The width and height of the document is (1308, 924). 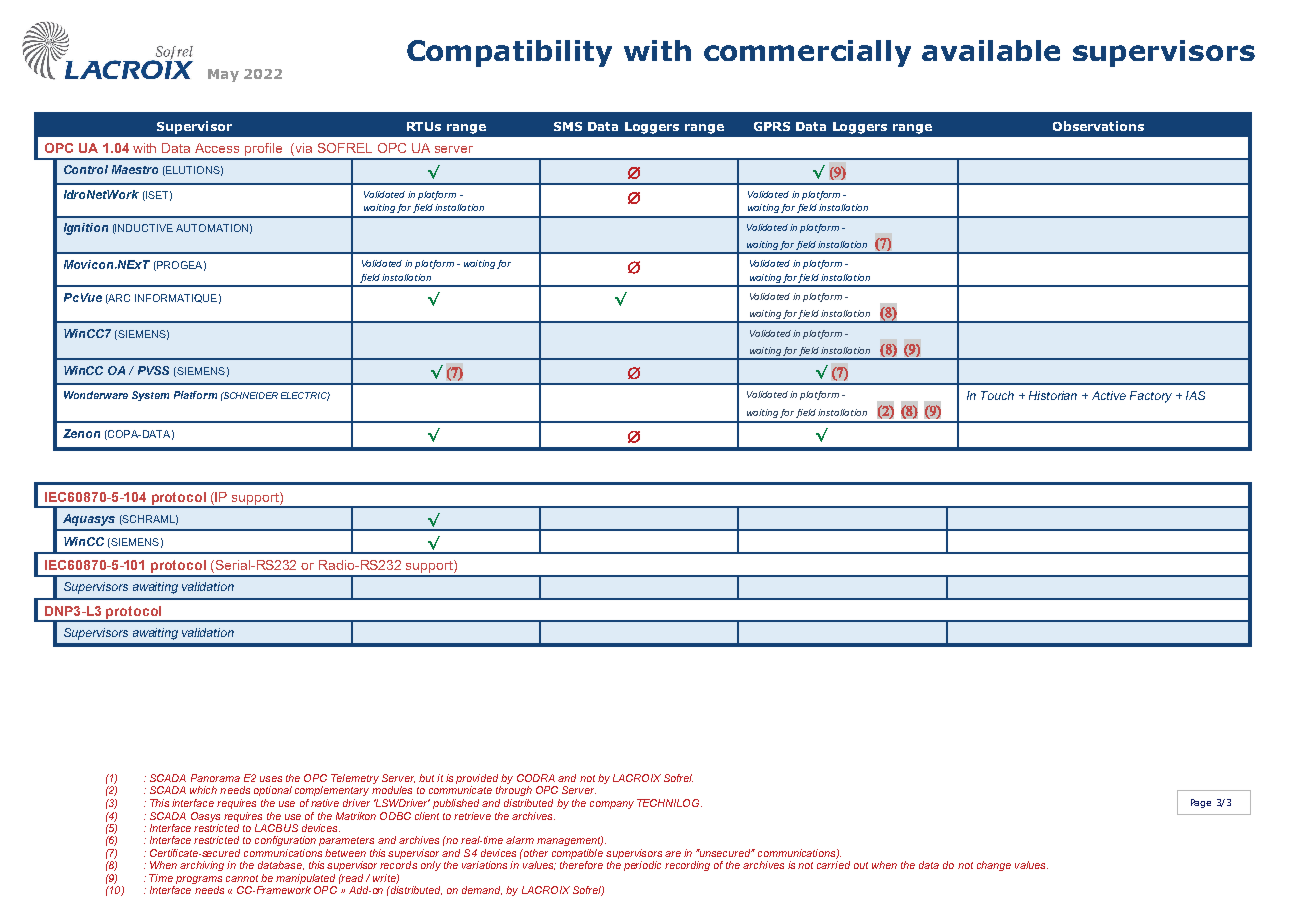 I want to click on SCHNEIDER, so click(x=250, y=395).
